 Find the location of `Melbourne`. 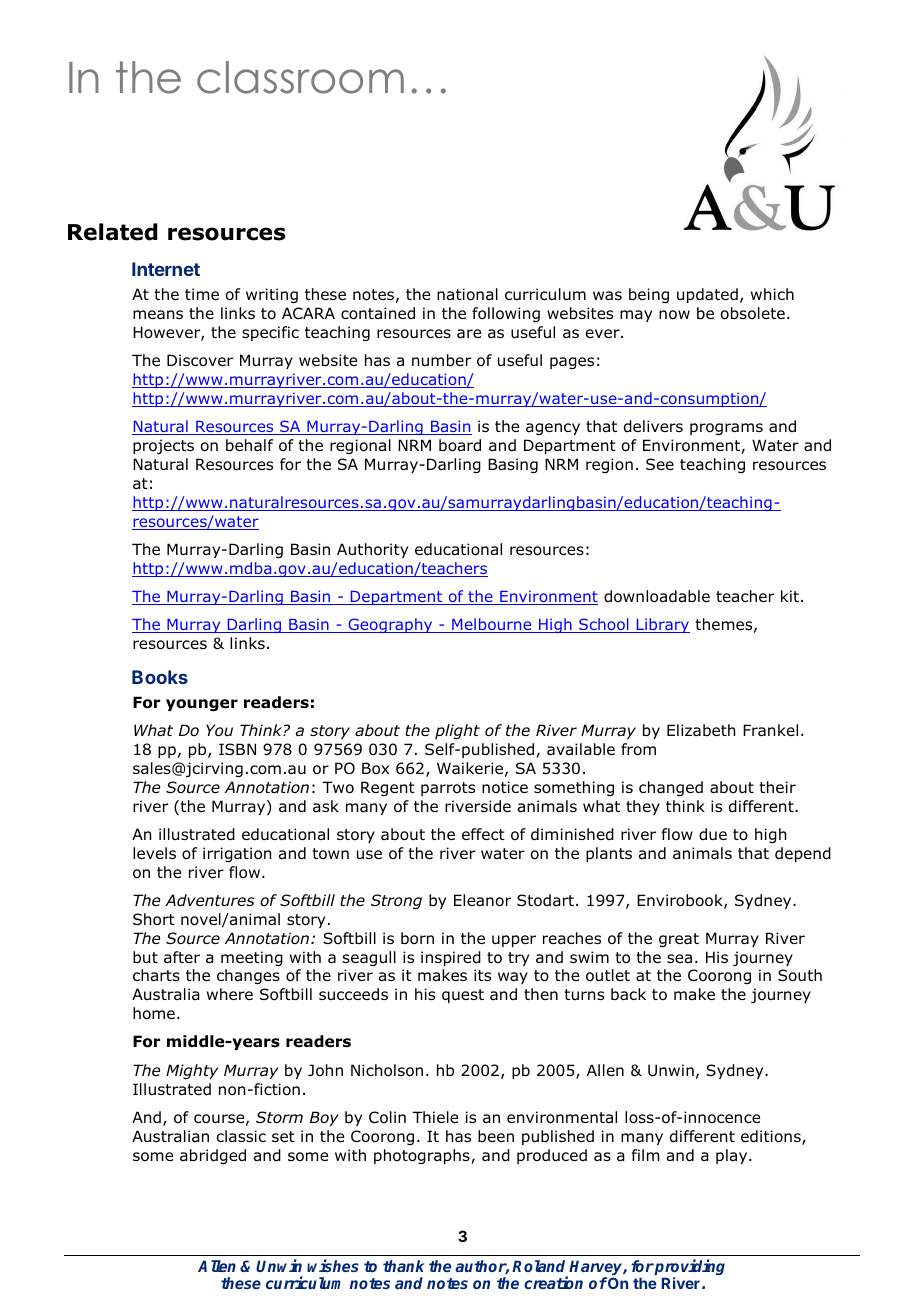

Melbourne is located at coordinates (492, 625).
